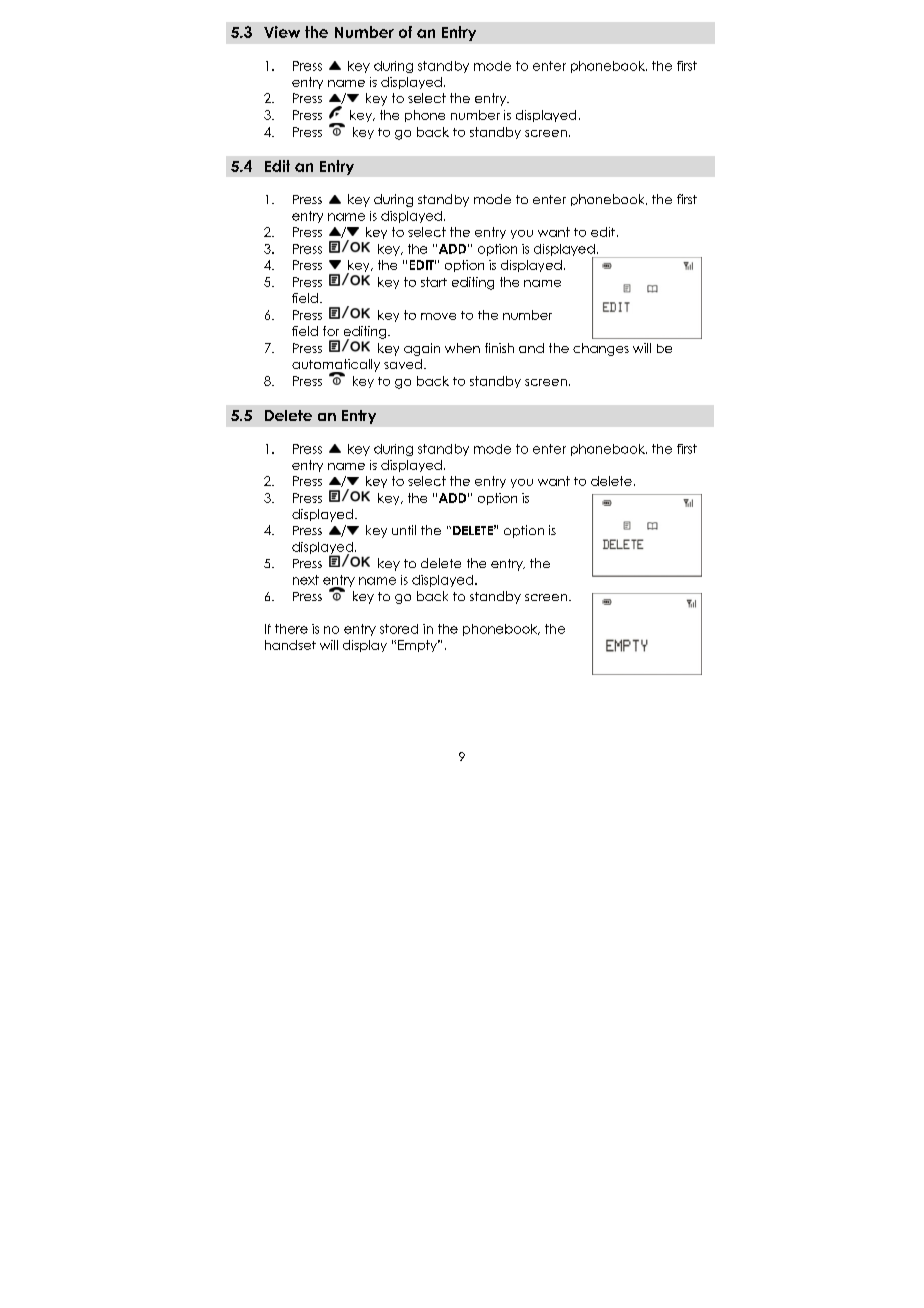 The width and height of the screenshot is (924, 1308). I want to click on when, so click(462, 348).
